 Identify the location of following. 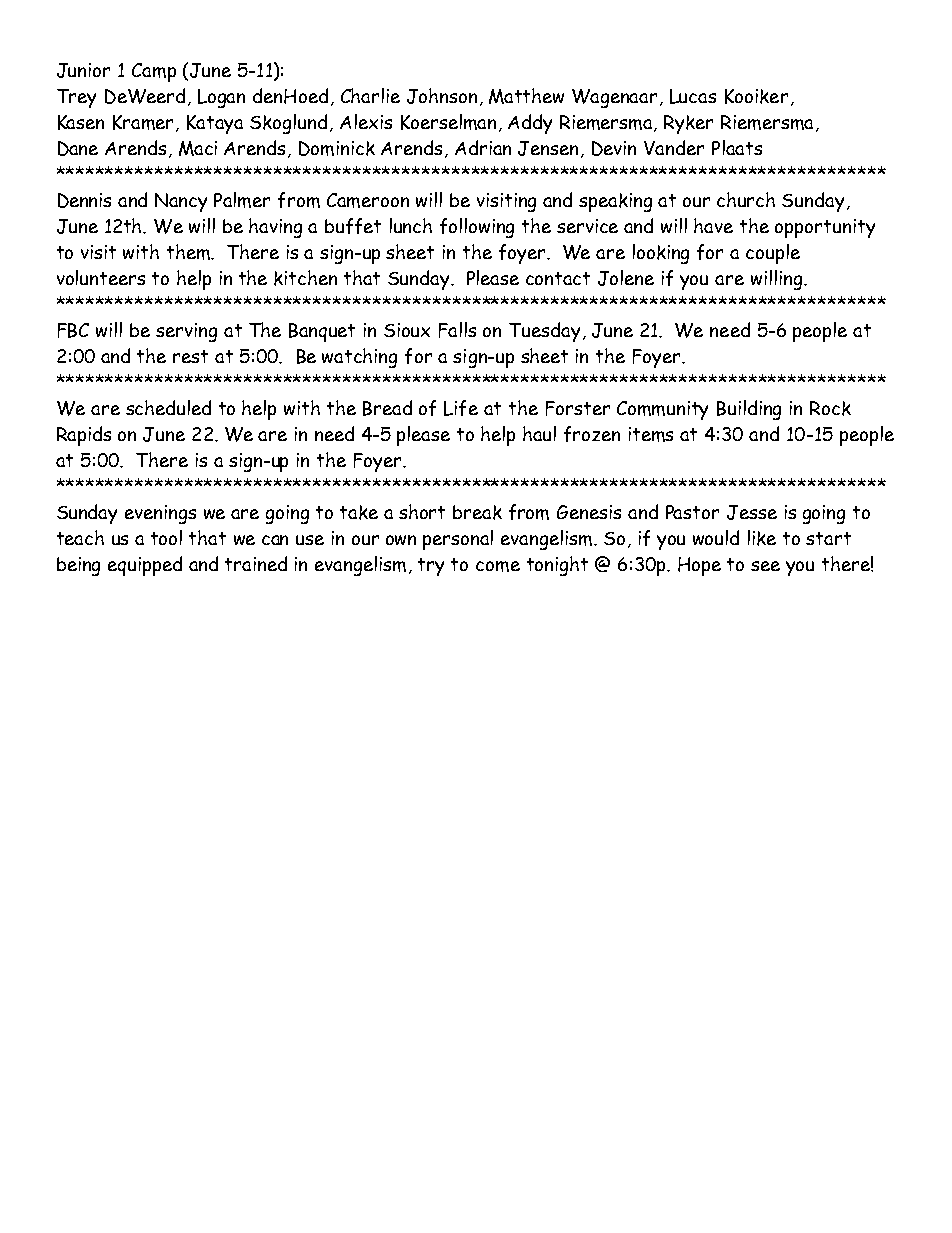
(477, 228).
